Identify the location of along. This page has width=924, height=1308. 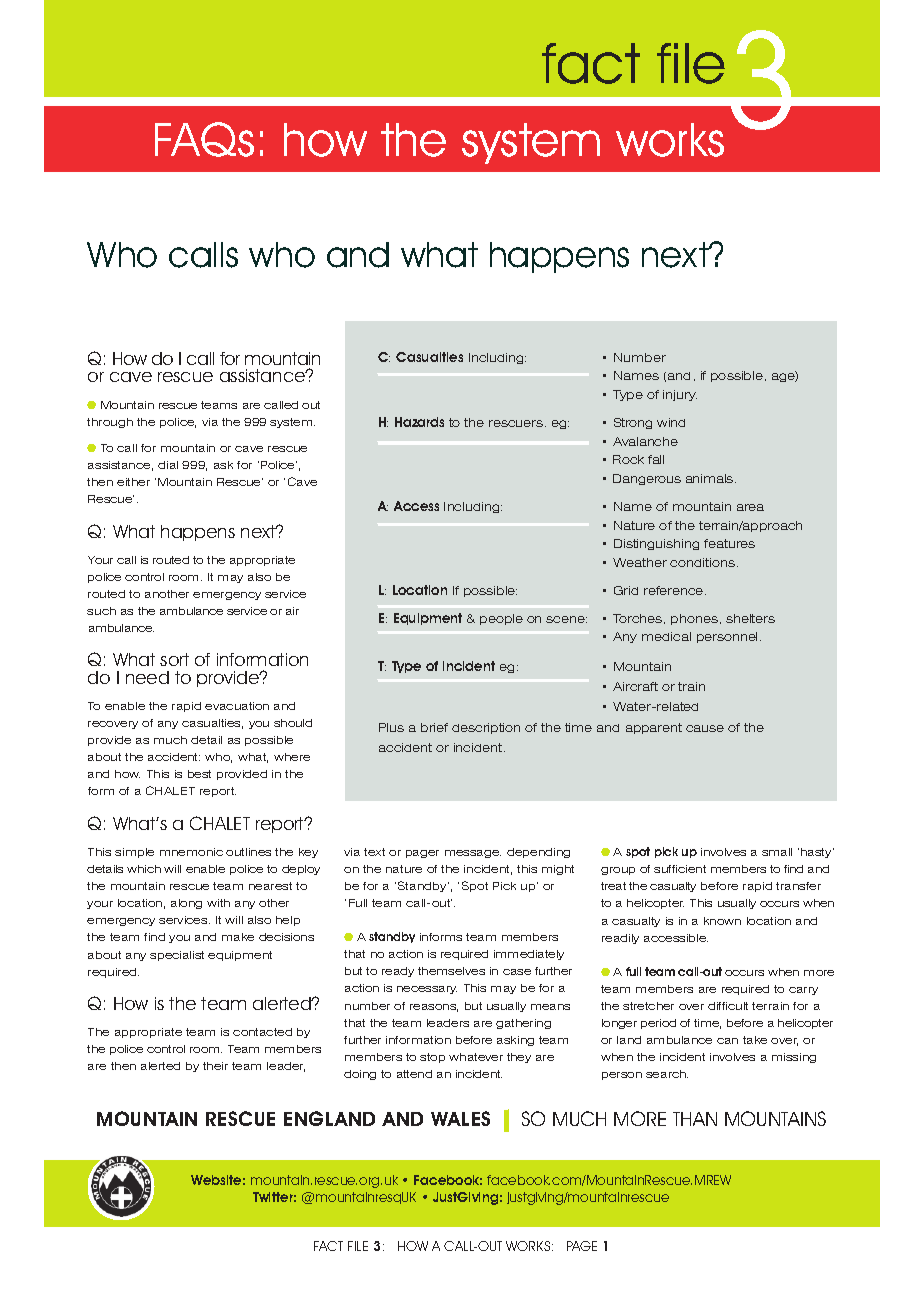
(186, 904).
